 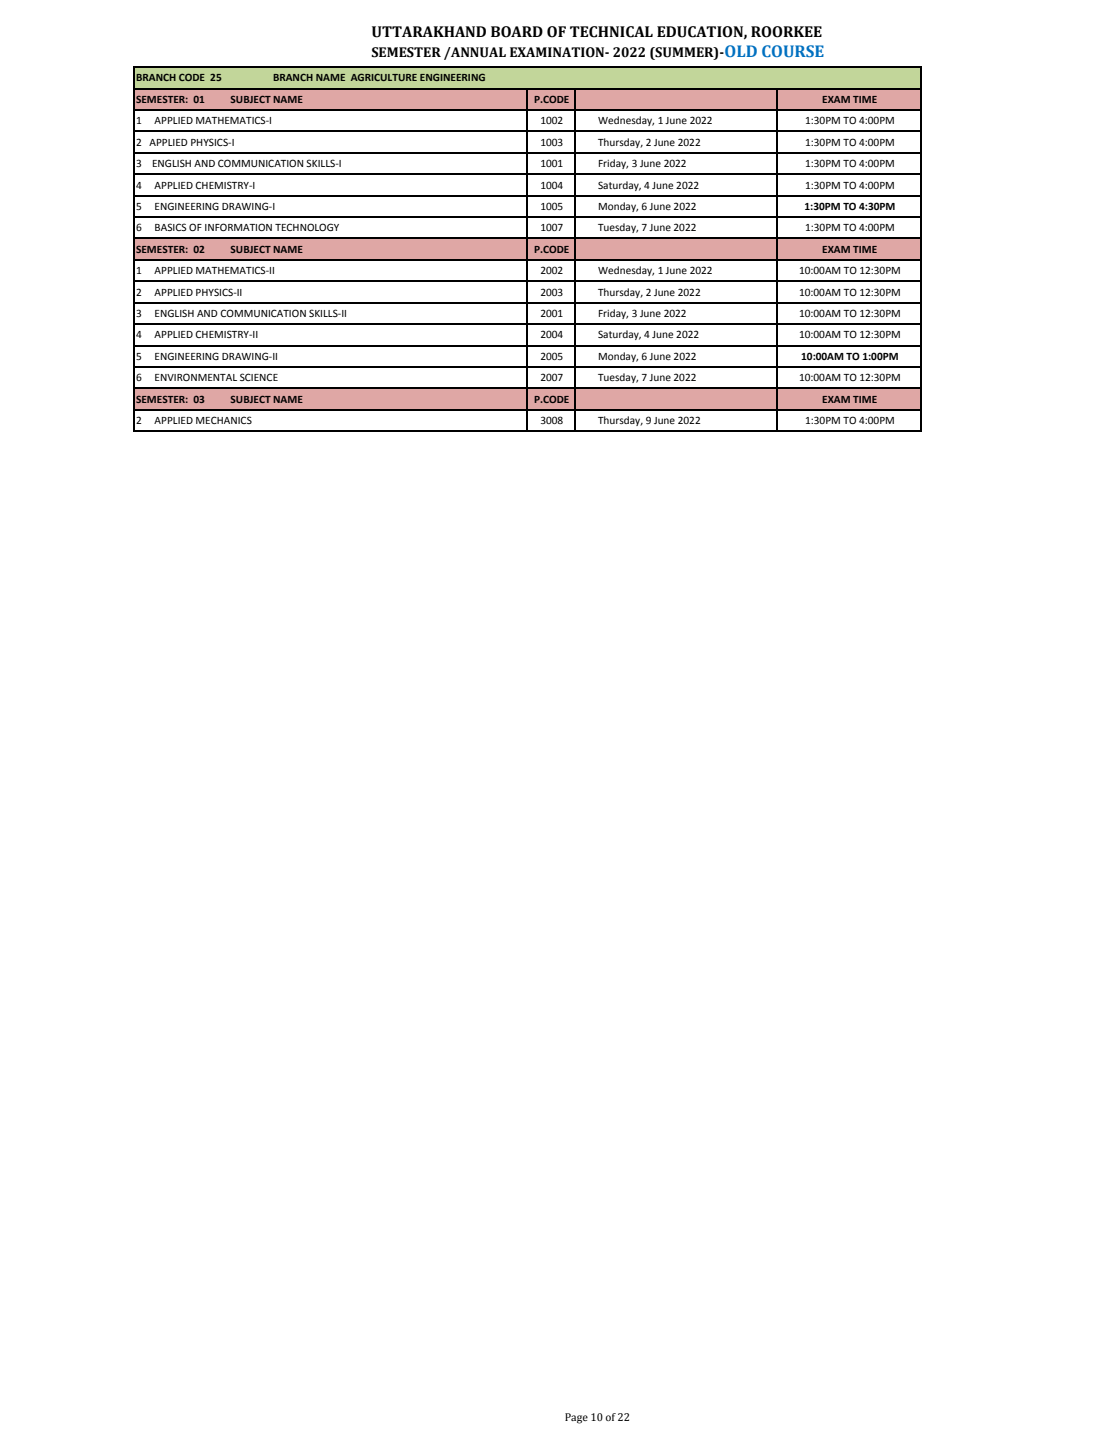 I want to click on ENVIRONMENTAL, so click(x=196, y=377).
